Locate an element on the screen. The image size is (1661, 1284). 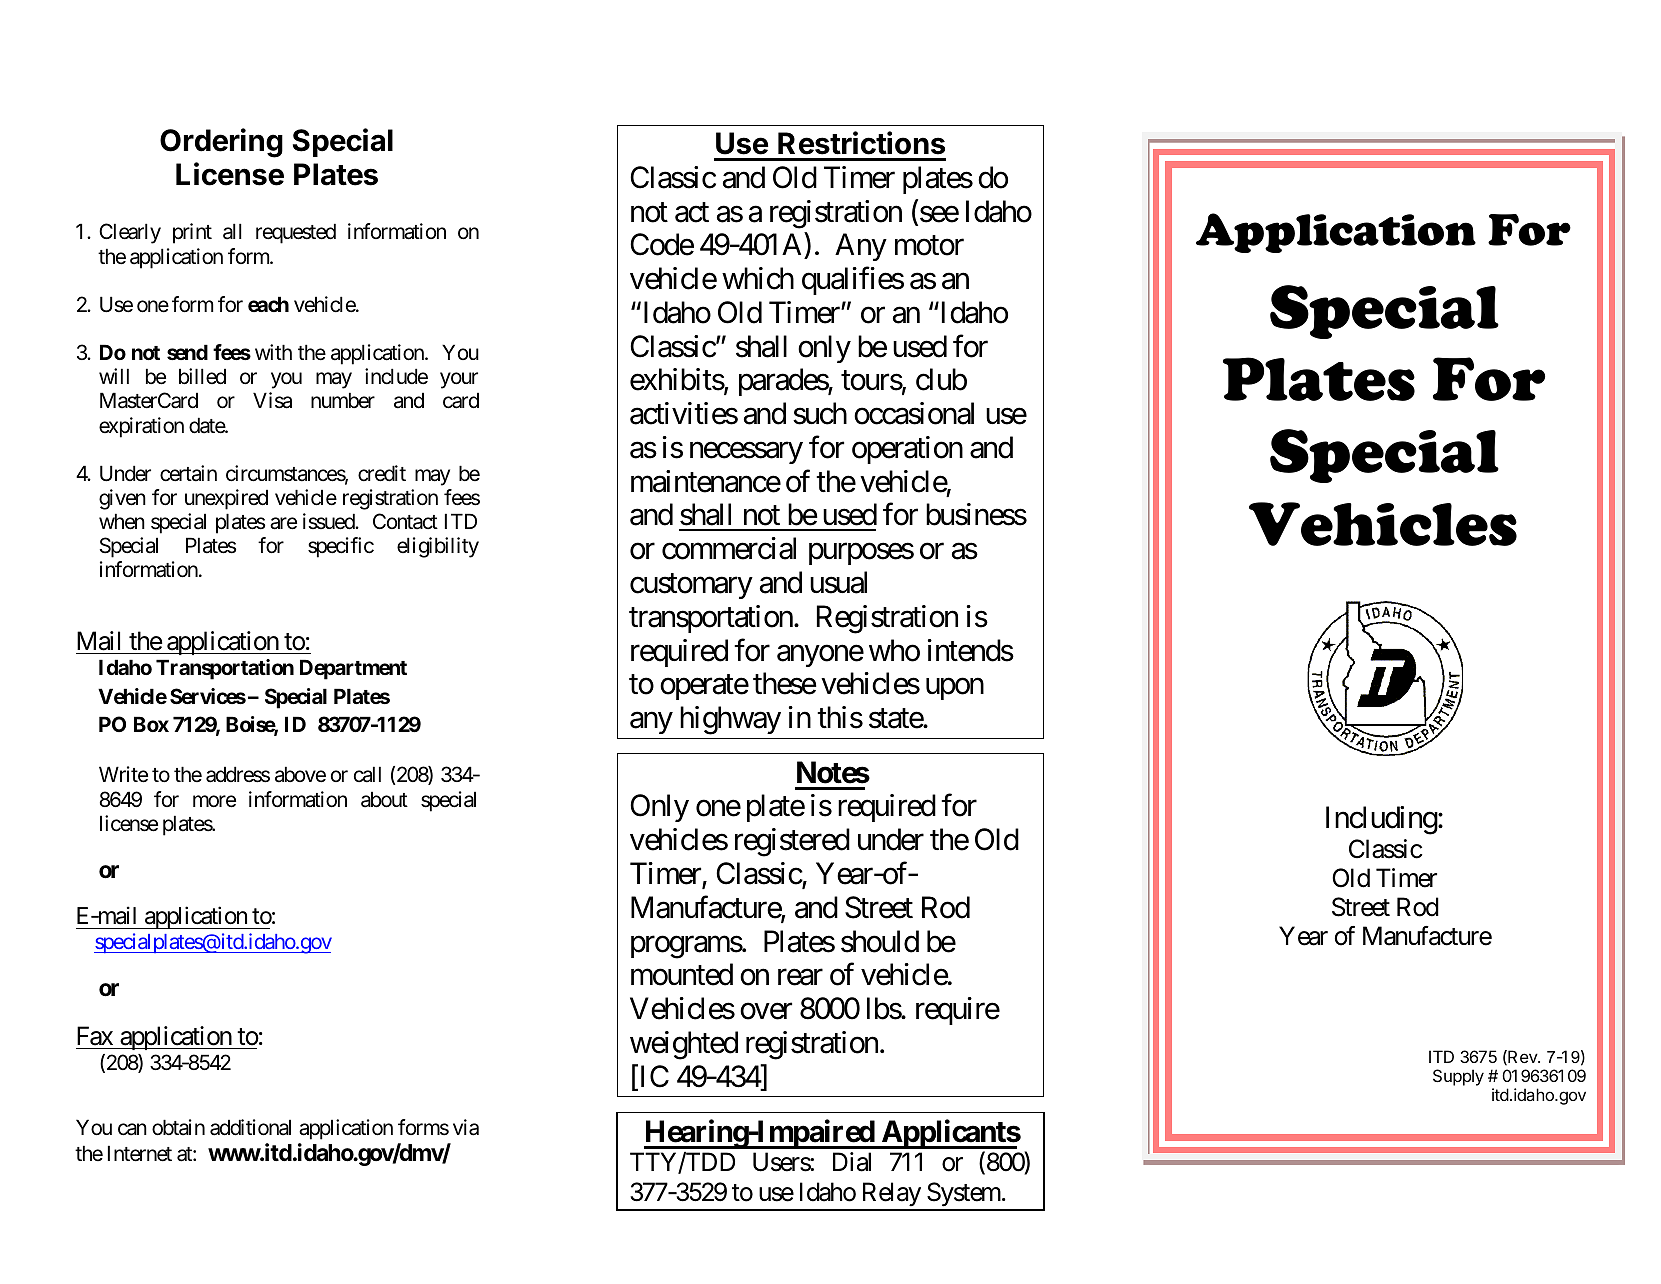
Dial is located at coordinates (852, 1162).
